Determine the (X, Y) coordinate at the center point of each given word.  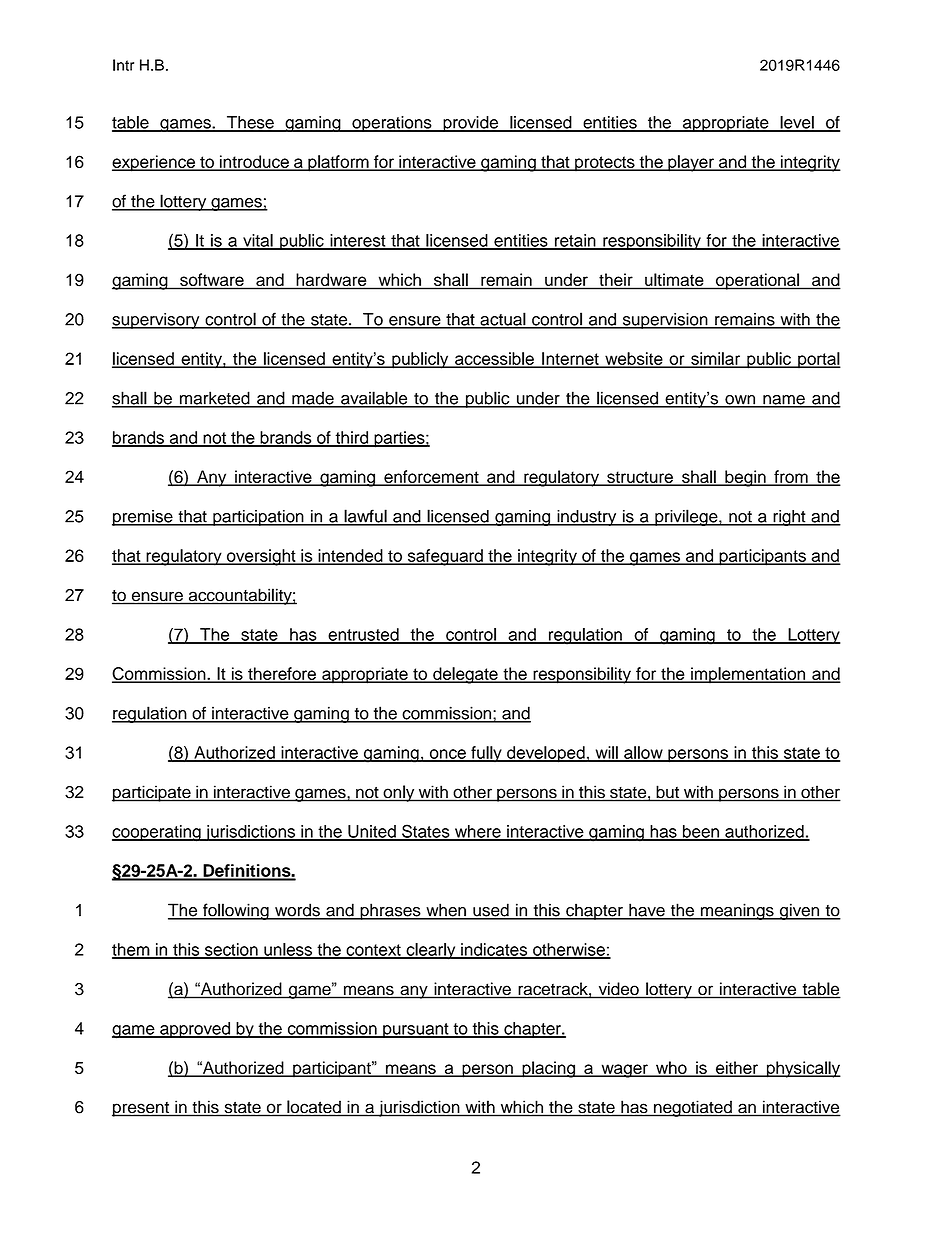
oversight (261, 557)
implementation (748, 675)
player (691, 163)
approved (195, 1030)
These (250, 123)
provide (470, 124)
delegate (465, 675)
